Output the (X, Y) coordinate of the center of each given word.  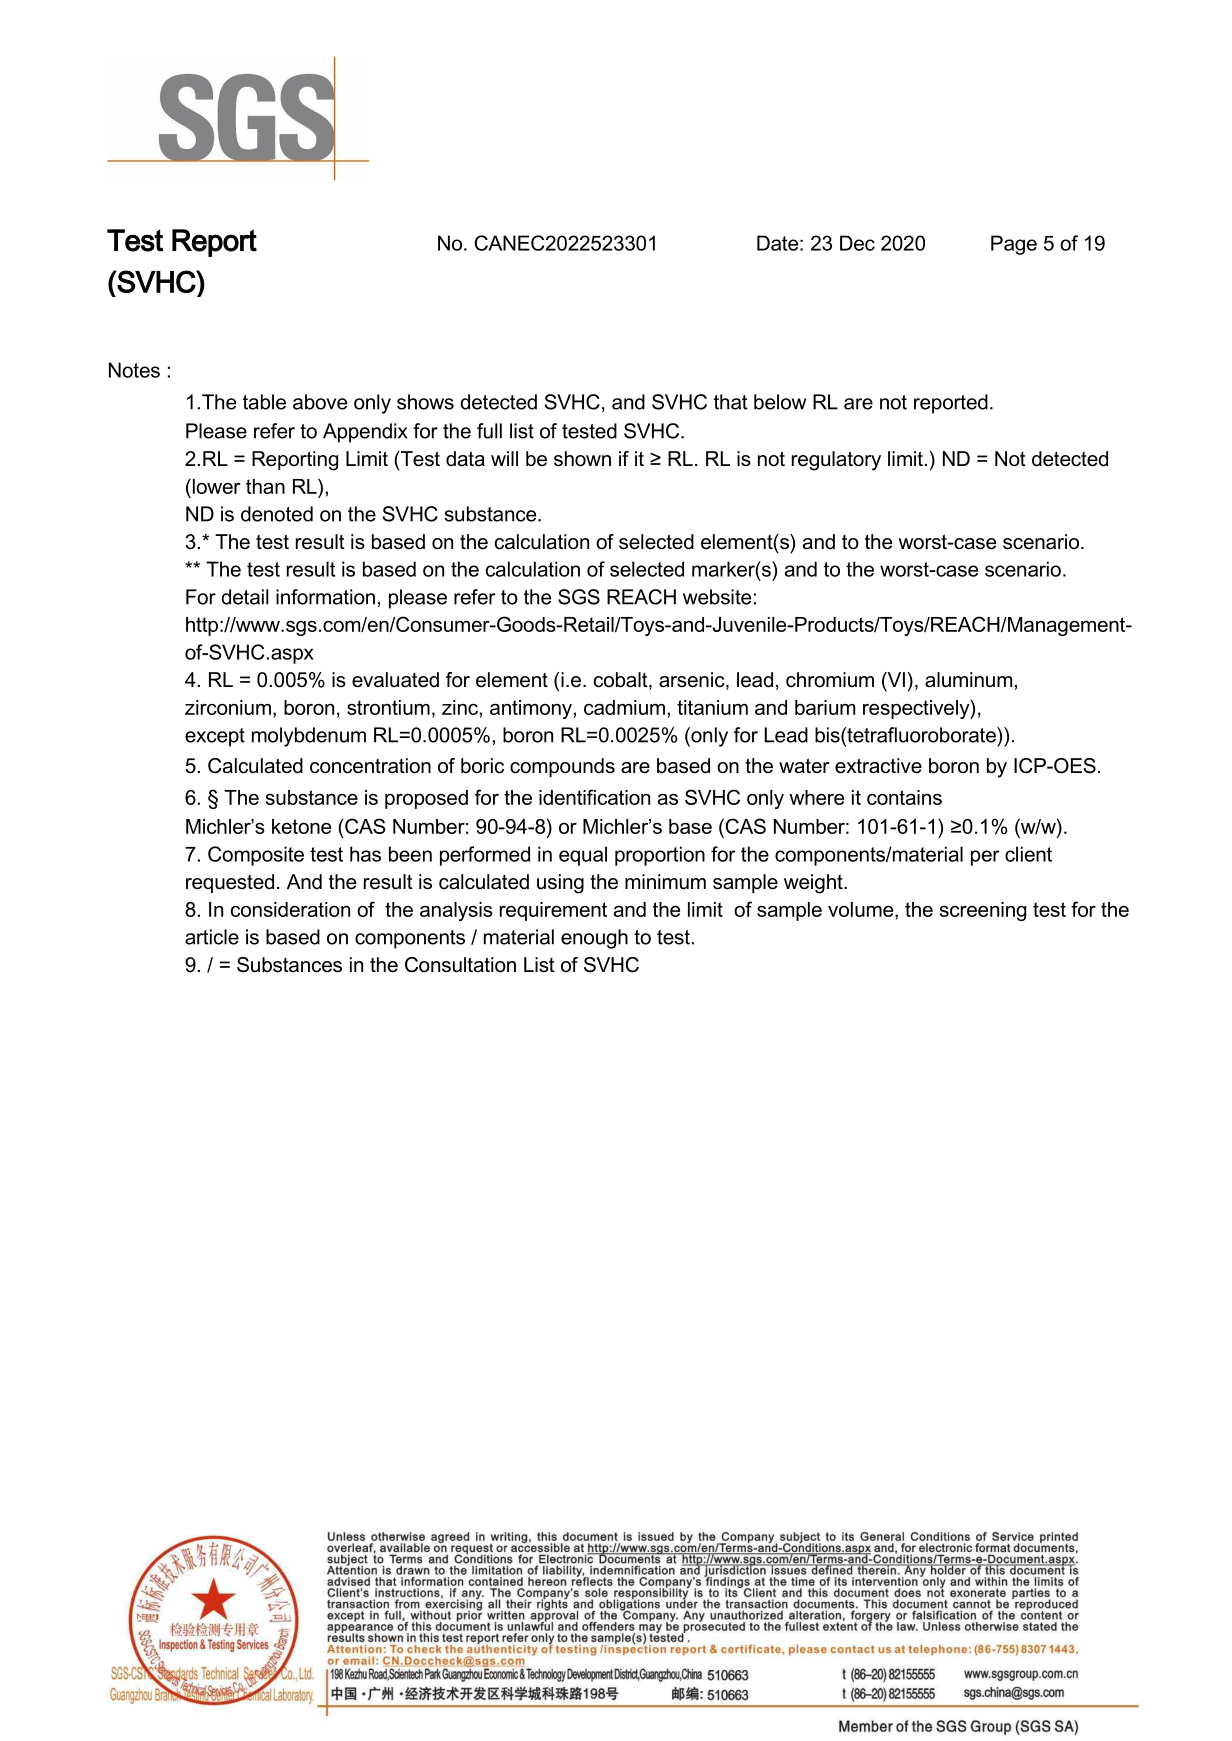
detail (245, 597)
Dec (857, 243)
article (212, 937)
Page (1014, 245)
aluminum (968, 680)
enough (594, 939)
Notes (134, 370)
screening (983, 911)
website (717, 597)
